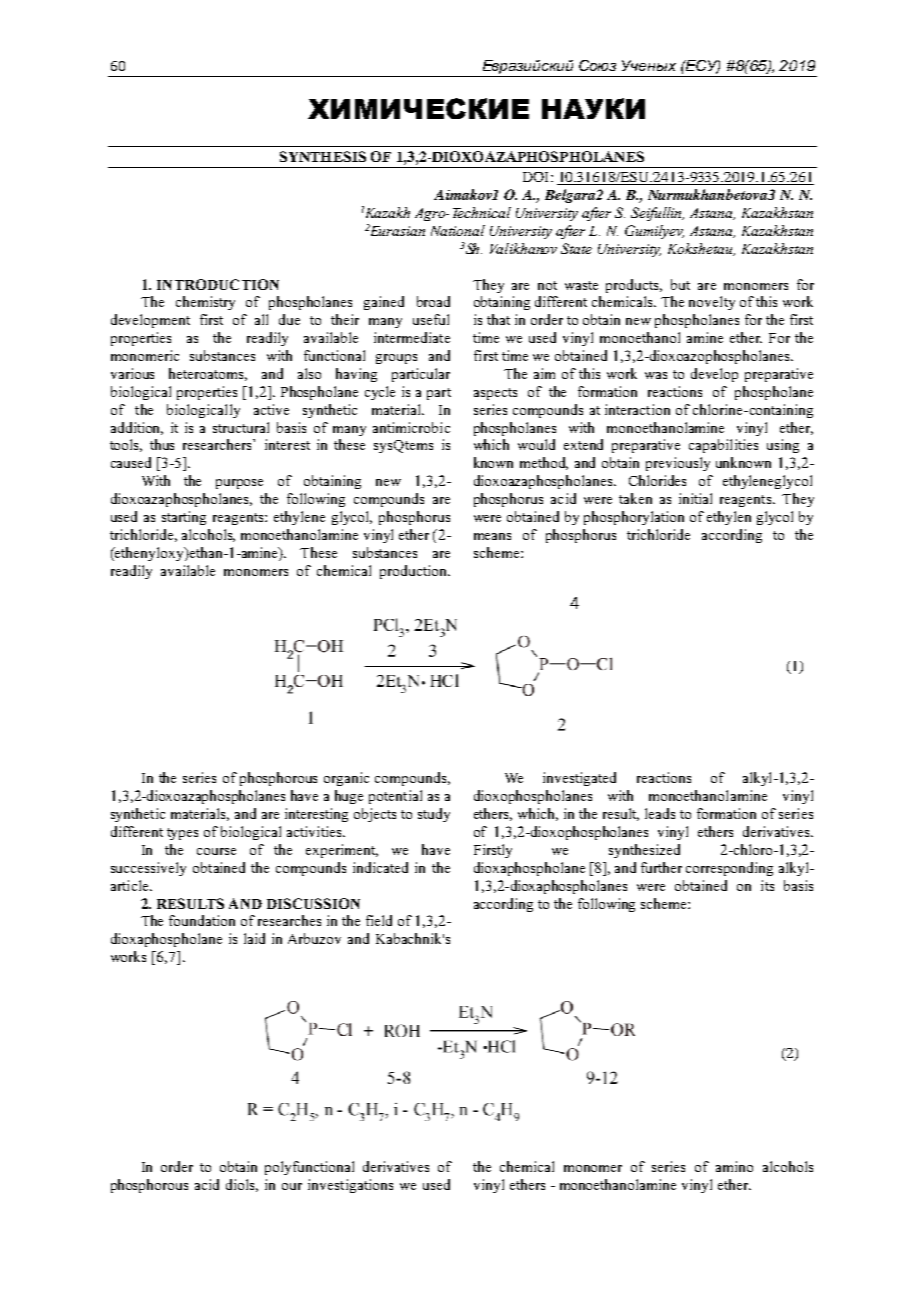 The height and width of the screenshot is (1308, 924). What do you see at coordinates (680, 284) in the screenshot?
I see `but` at bounding box center [680, 284].
